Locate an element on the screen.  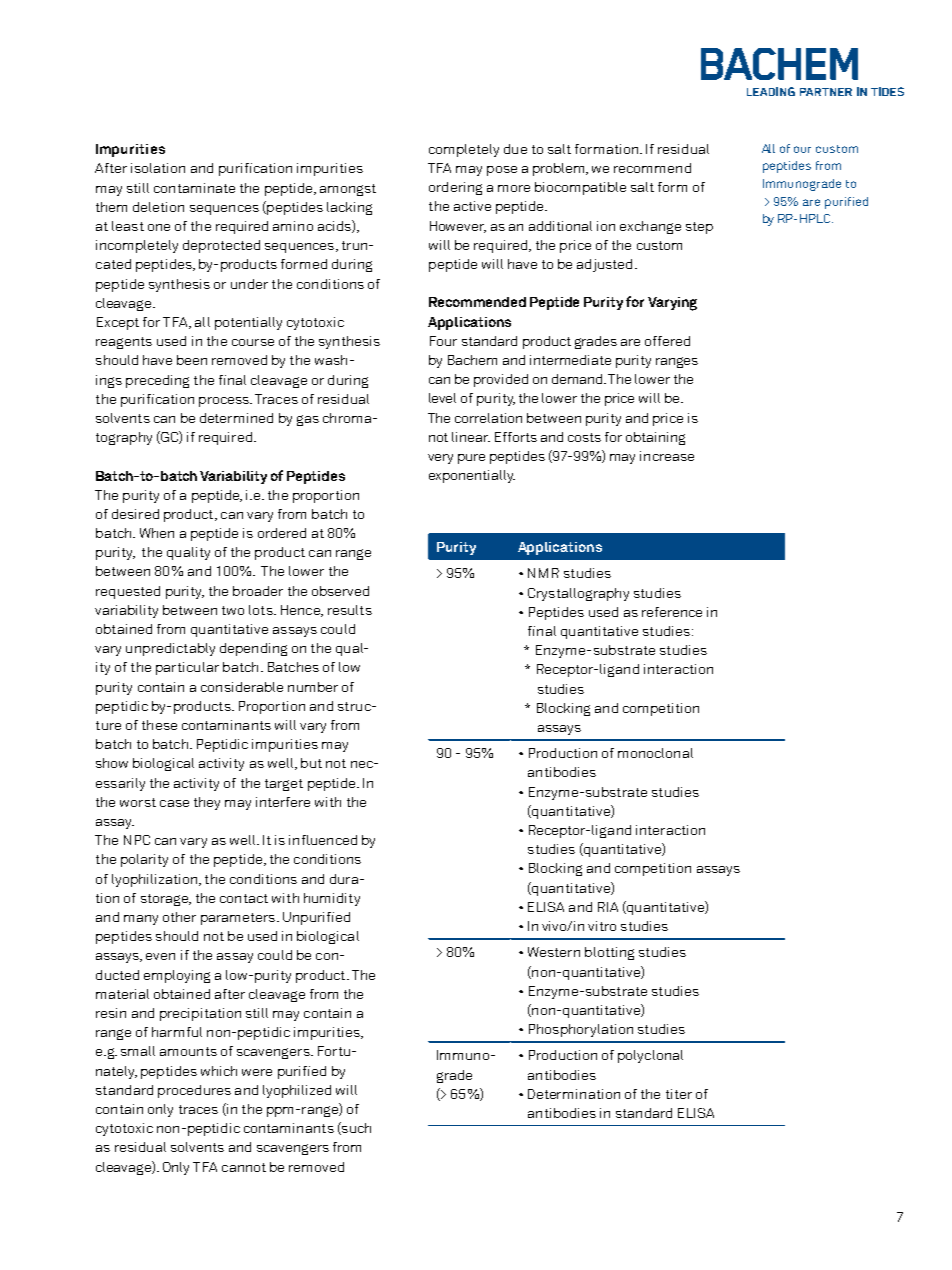
procedures is located at coordinates (194, 1091).
